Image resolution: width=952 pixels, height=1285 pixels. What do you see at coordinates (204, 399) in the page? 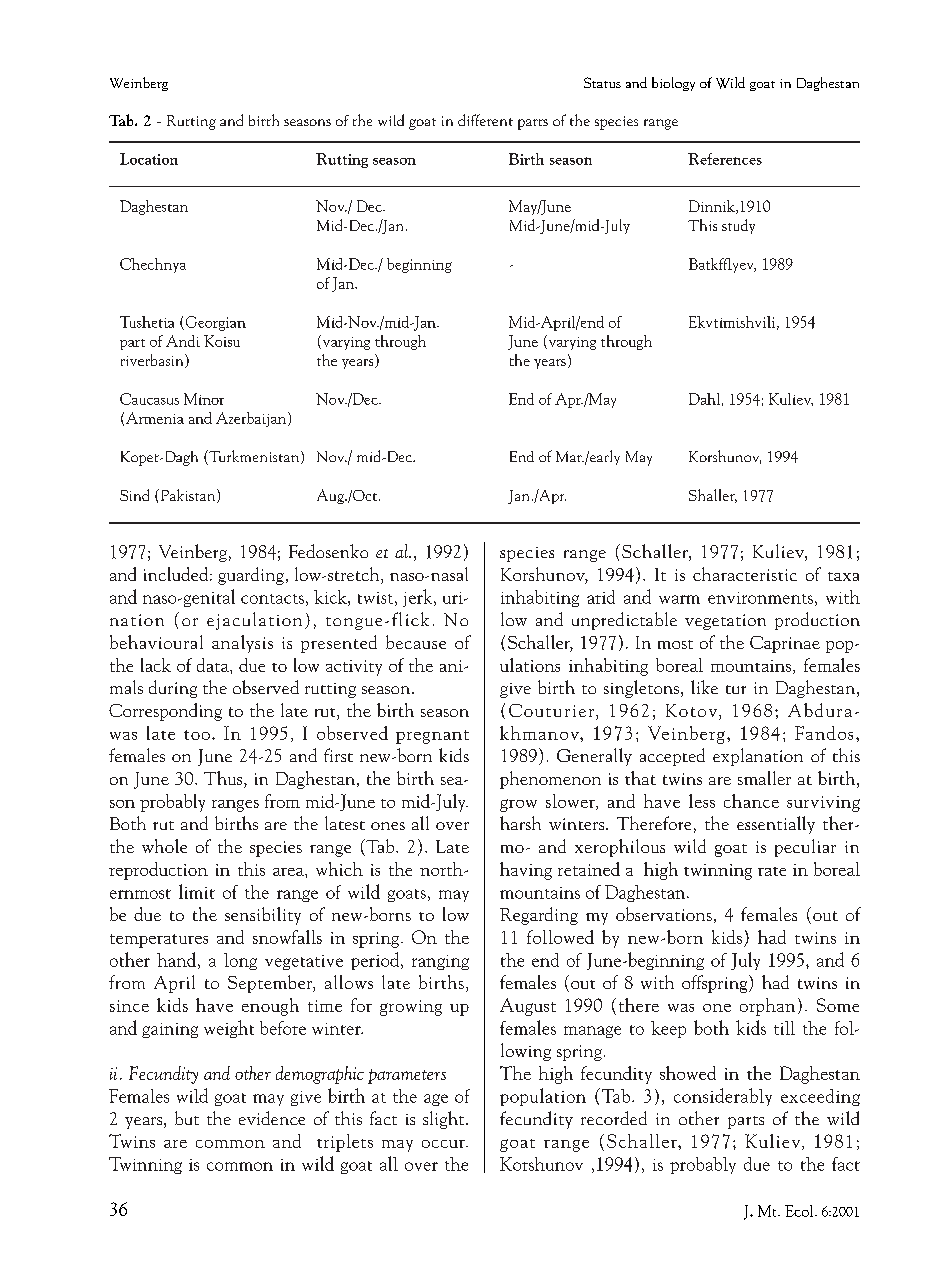
I see `Minor` at bounding box center [204, 399].
